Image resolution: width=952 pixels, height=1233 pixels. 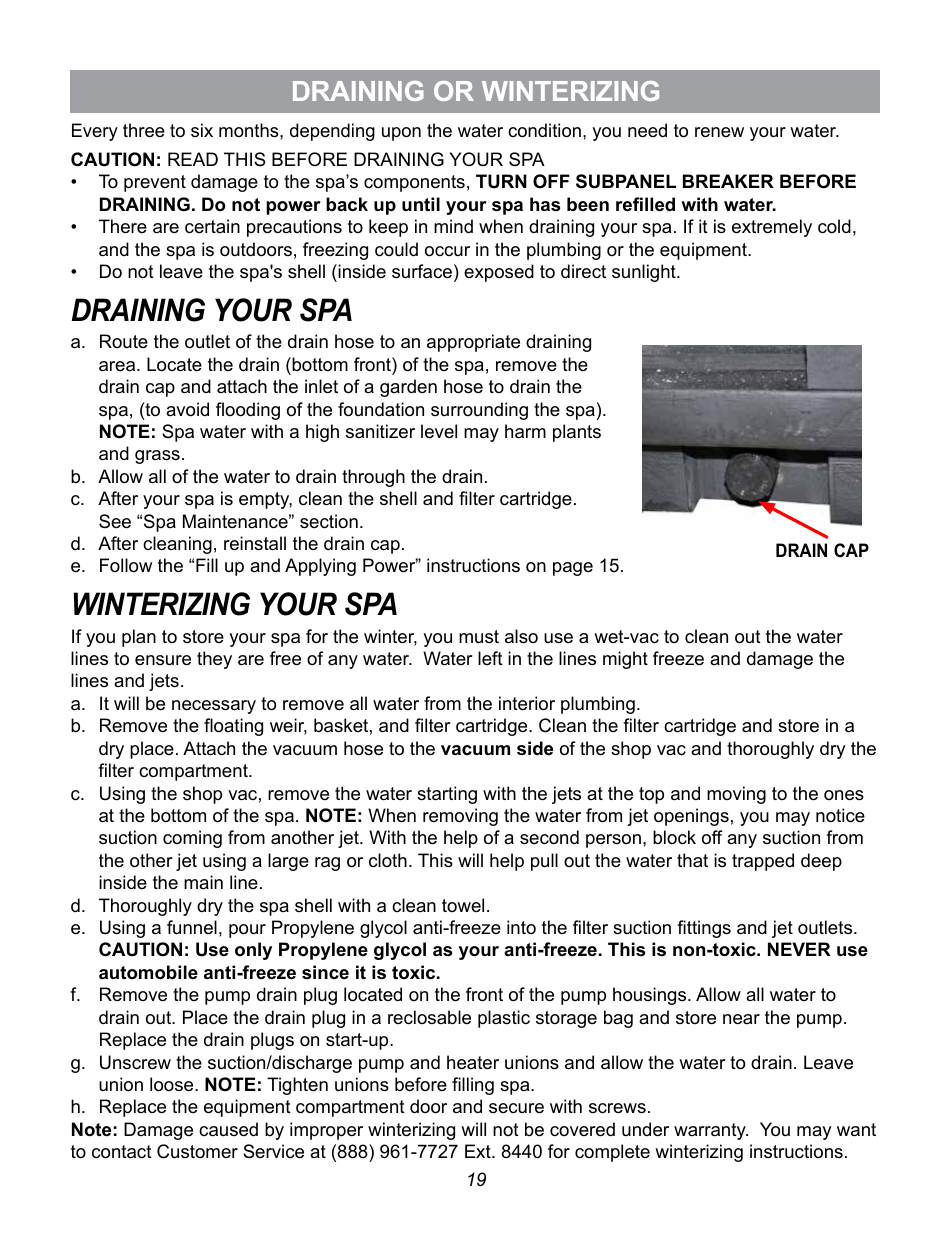 I want to click on warranty, so click(x=711, y=1131).
